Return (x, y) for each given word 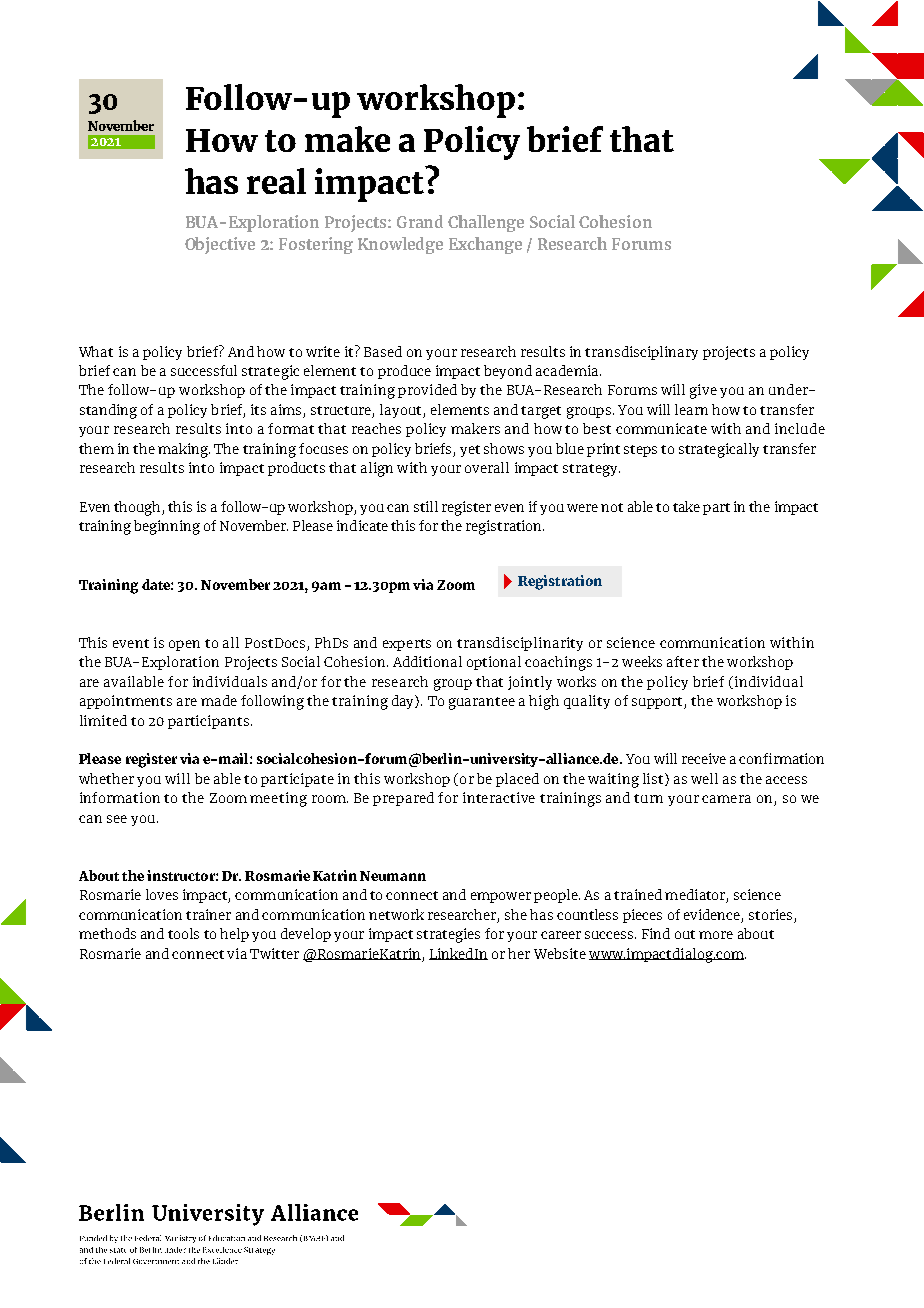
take (686, 506)
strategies (448, 935)
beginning (167, 527)
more (716, 935)
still (426, 506)
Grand (420, 221)
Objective (220, 245)
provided (427, 391)
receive (704, 758)
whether (106, 778)
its (258, 409)
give (703, 391)
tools (183, 933)
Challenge (486, 223)
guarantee (482, 703)
